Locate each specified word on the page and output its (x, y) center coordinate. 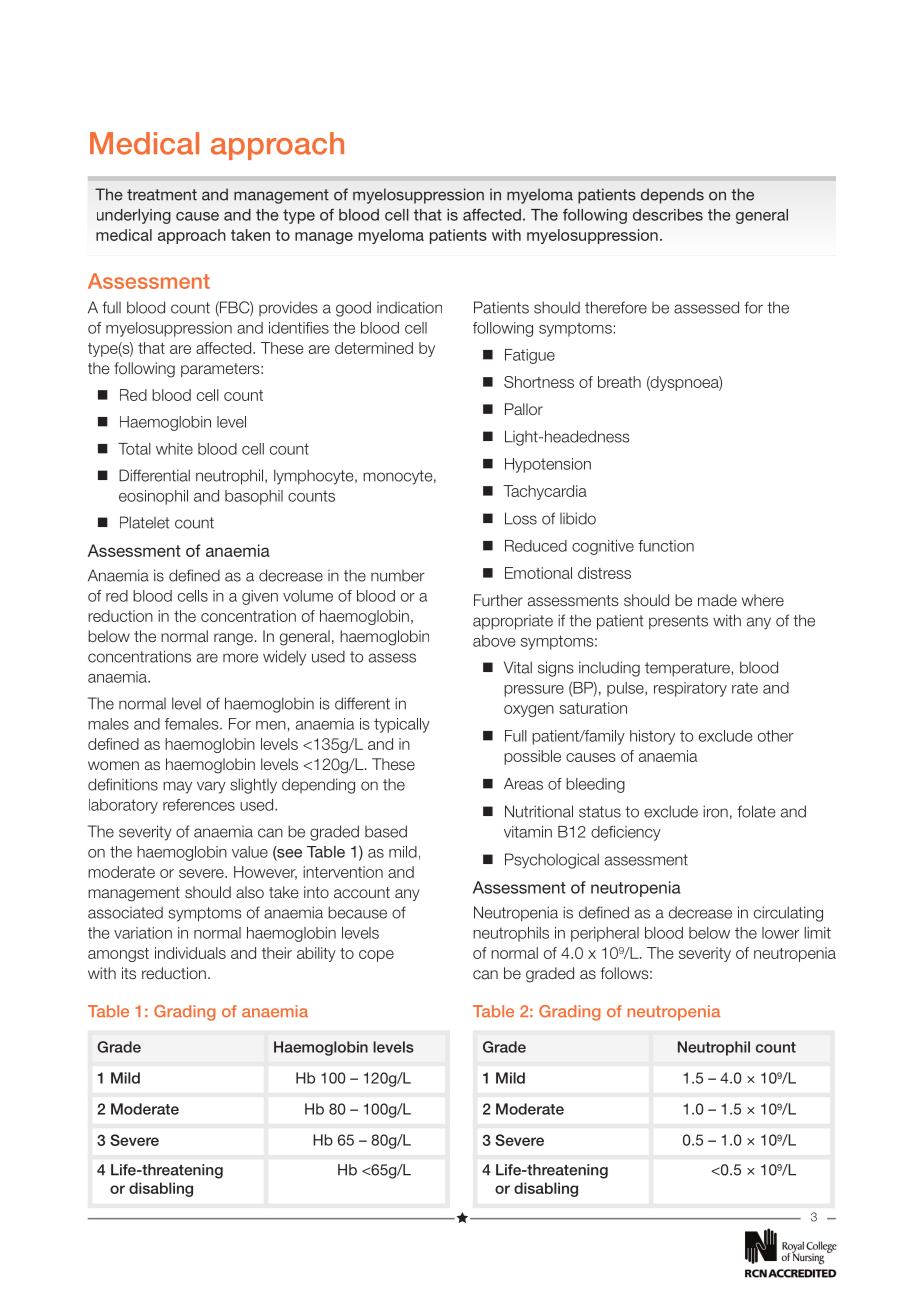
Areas (523, 784)
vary (211, 787)
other (776, 736)
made (717, 600)
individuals (190, 953)
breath (619, 382)
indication (409, 307)
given (260, 597)
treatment (162, 195)
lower (780, 933)
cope (376, 956)
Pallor (524, 409)
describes (668, 215)
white (174, 449)
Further (498, 600)
